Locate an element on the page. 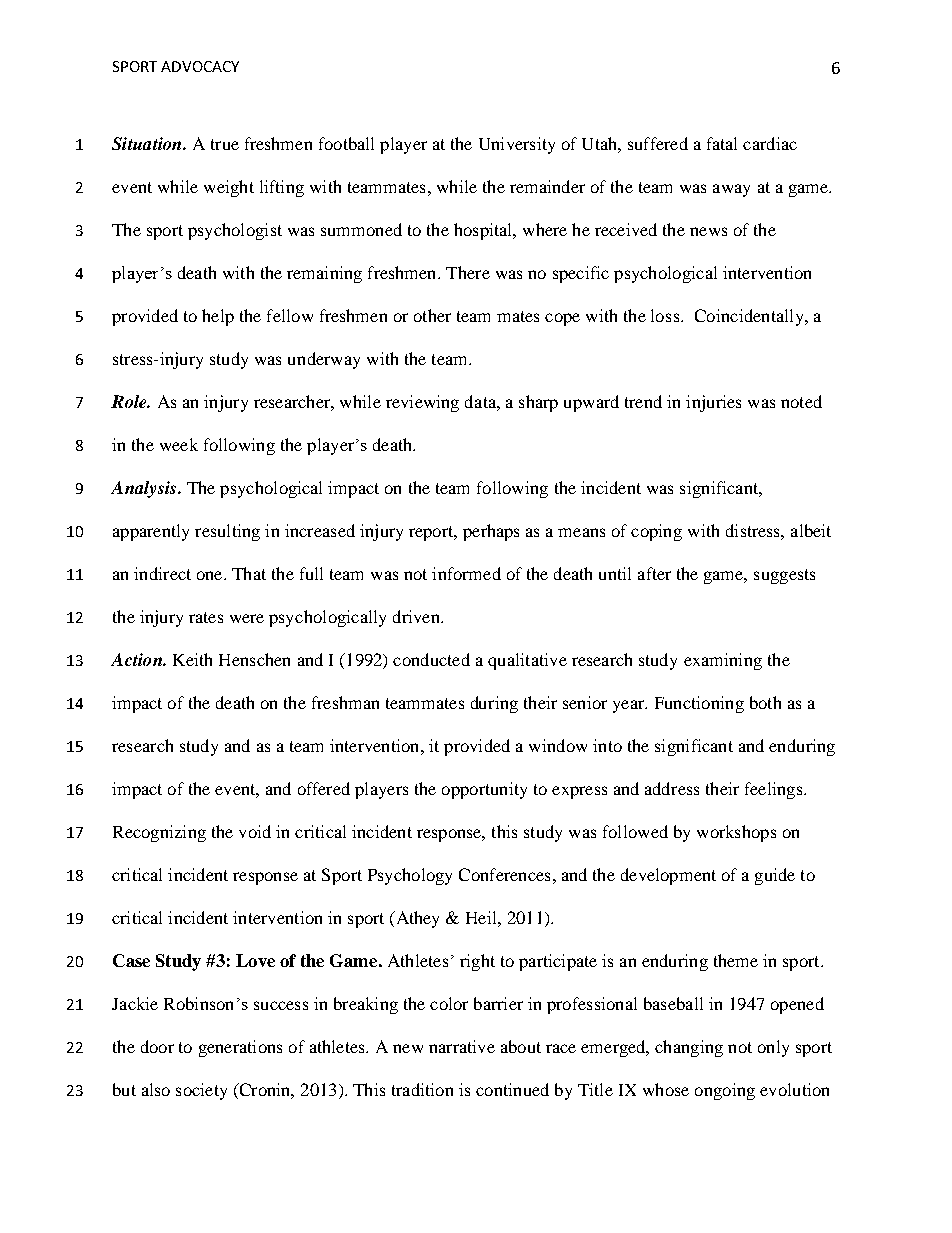  other is located at coordinates (432, 315).
